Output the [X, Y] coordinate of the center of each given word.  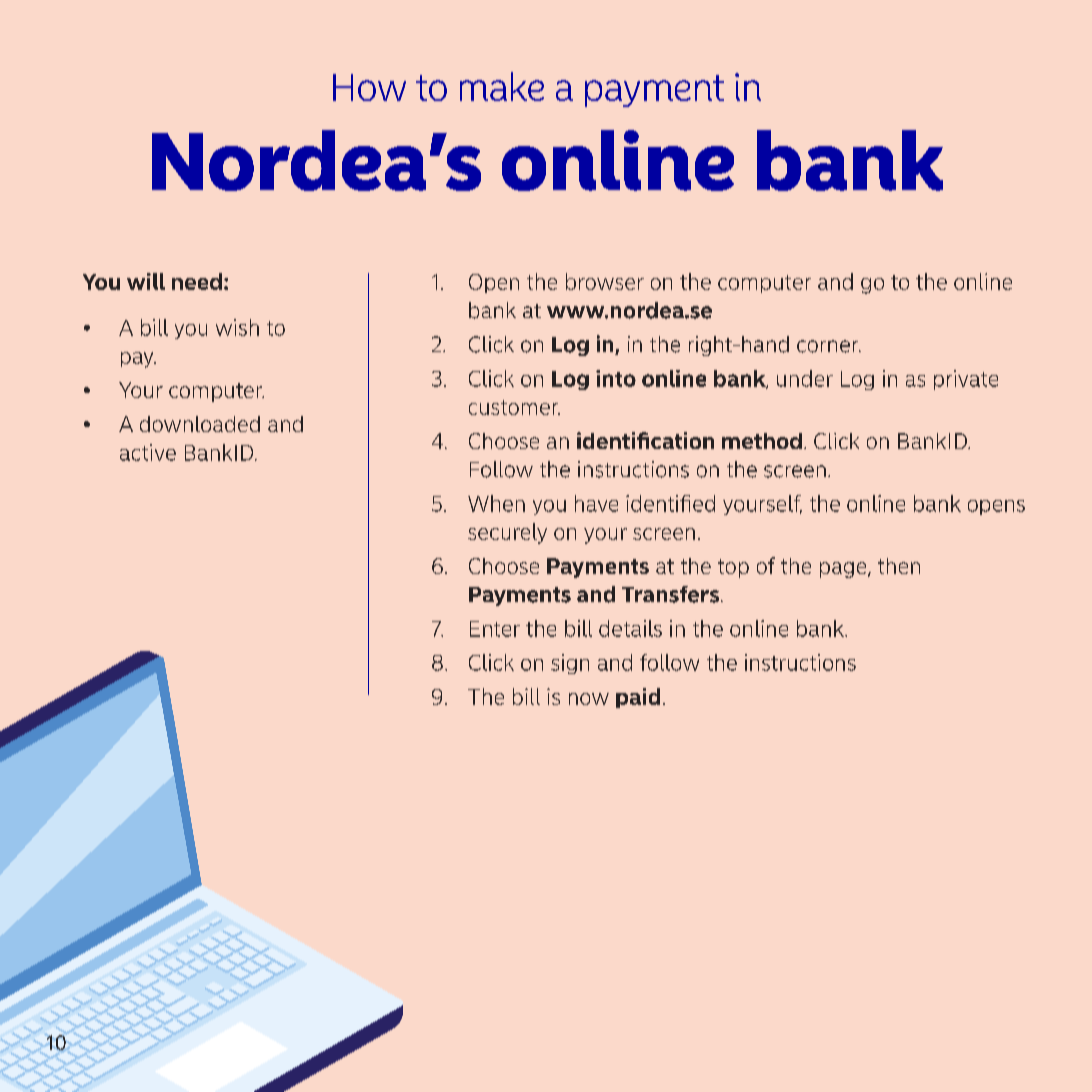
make [502, 86]
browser [605, 281]
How [369, 87]
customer [514, 407]
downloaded [200, 424]
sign [570, 664]
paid [638, 698]
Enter [495, 629]
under [805, 378]
